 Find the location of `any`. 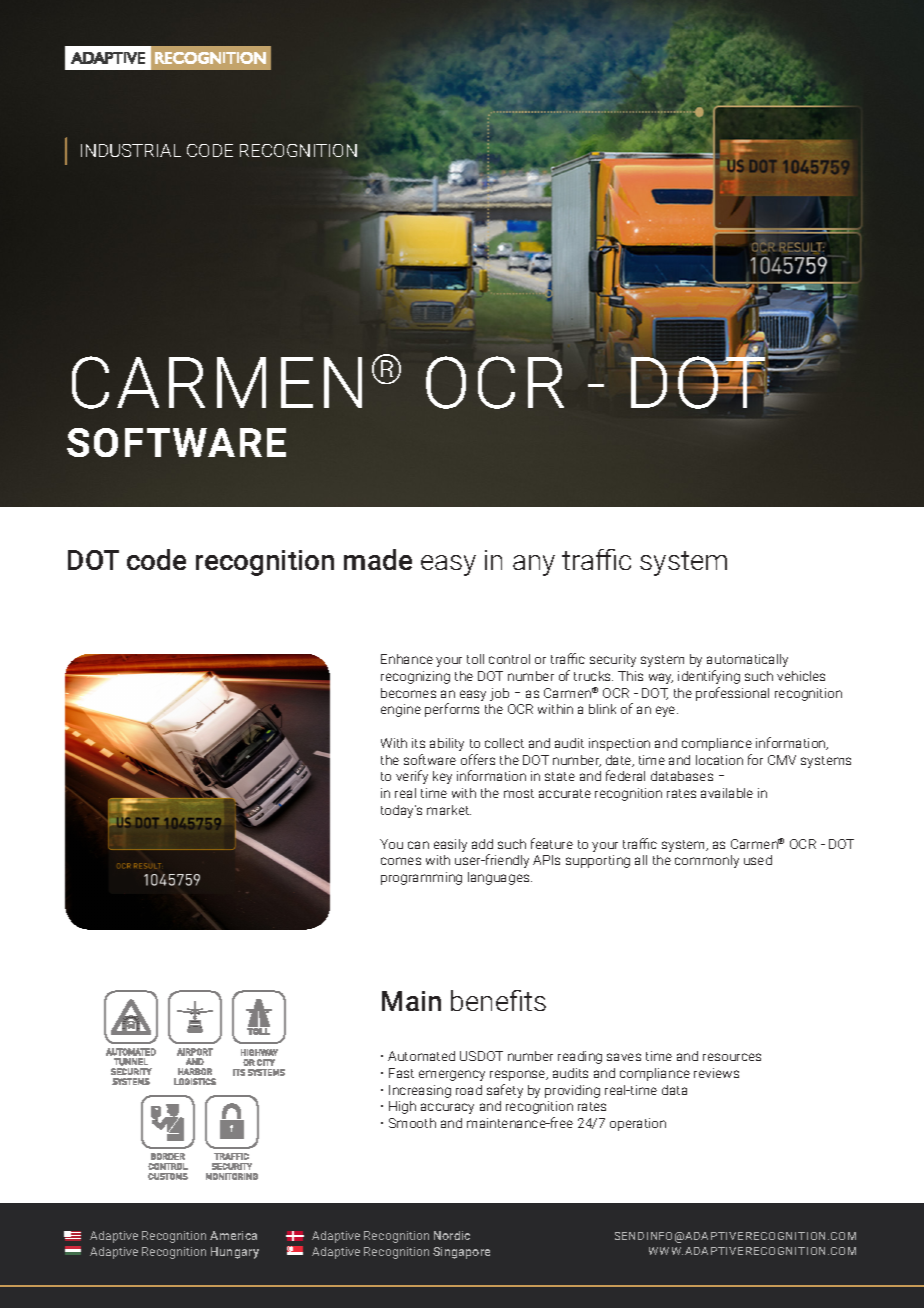

any is located at coordinates (534, 565).
